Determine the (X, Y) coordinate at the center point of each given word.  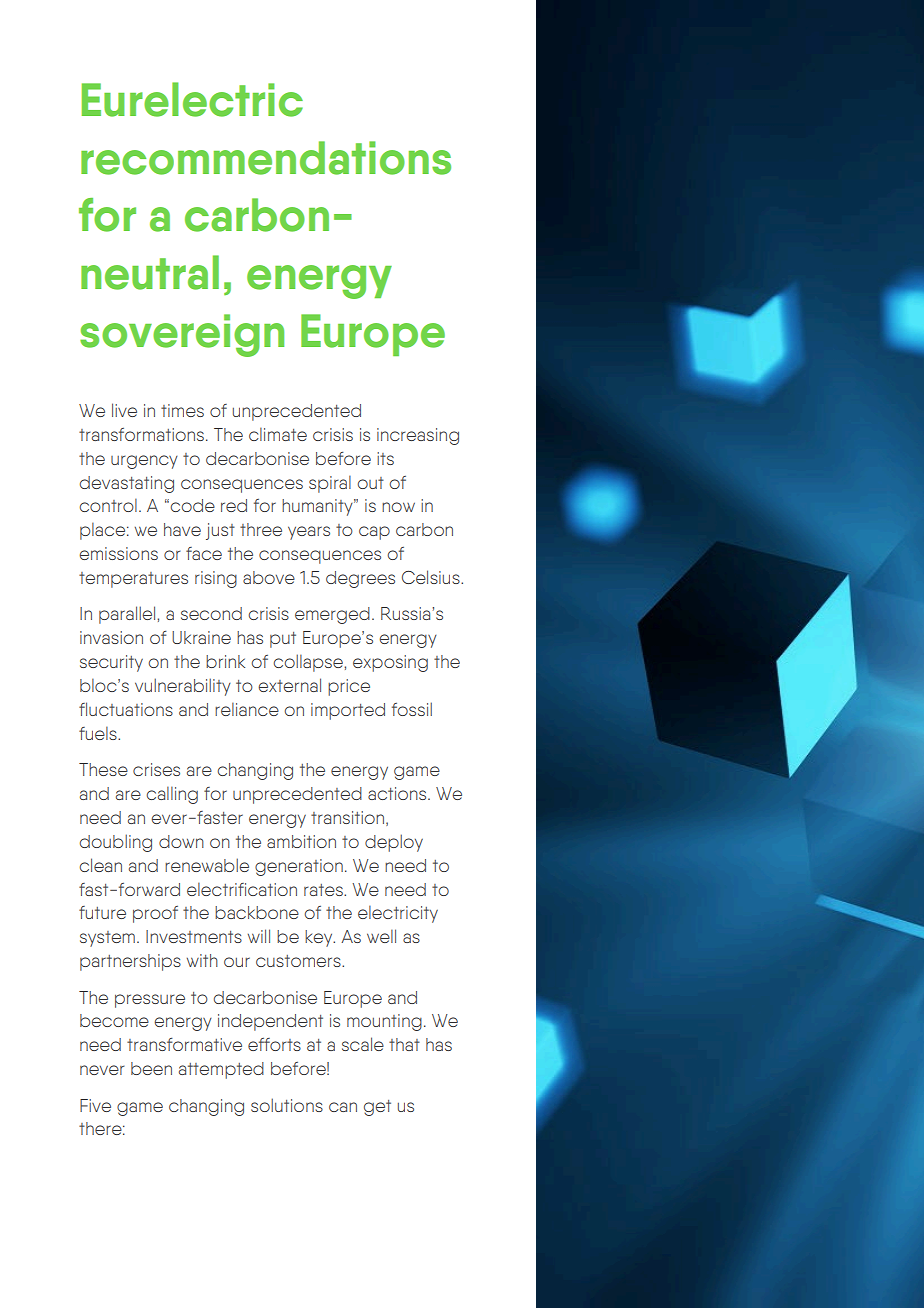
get (377, 1108)
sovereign (182, 335)
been (151, 1068)
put (283, 640)
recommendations (266, 158)
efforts (274, 1044)
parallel (128, 615)
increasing (418, 436)
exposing (390, 663)
